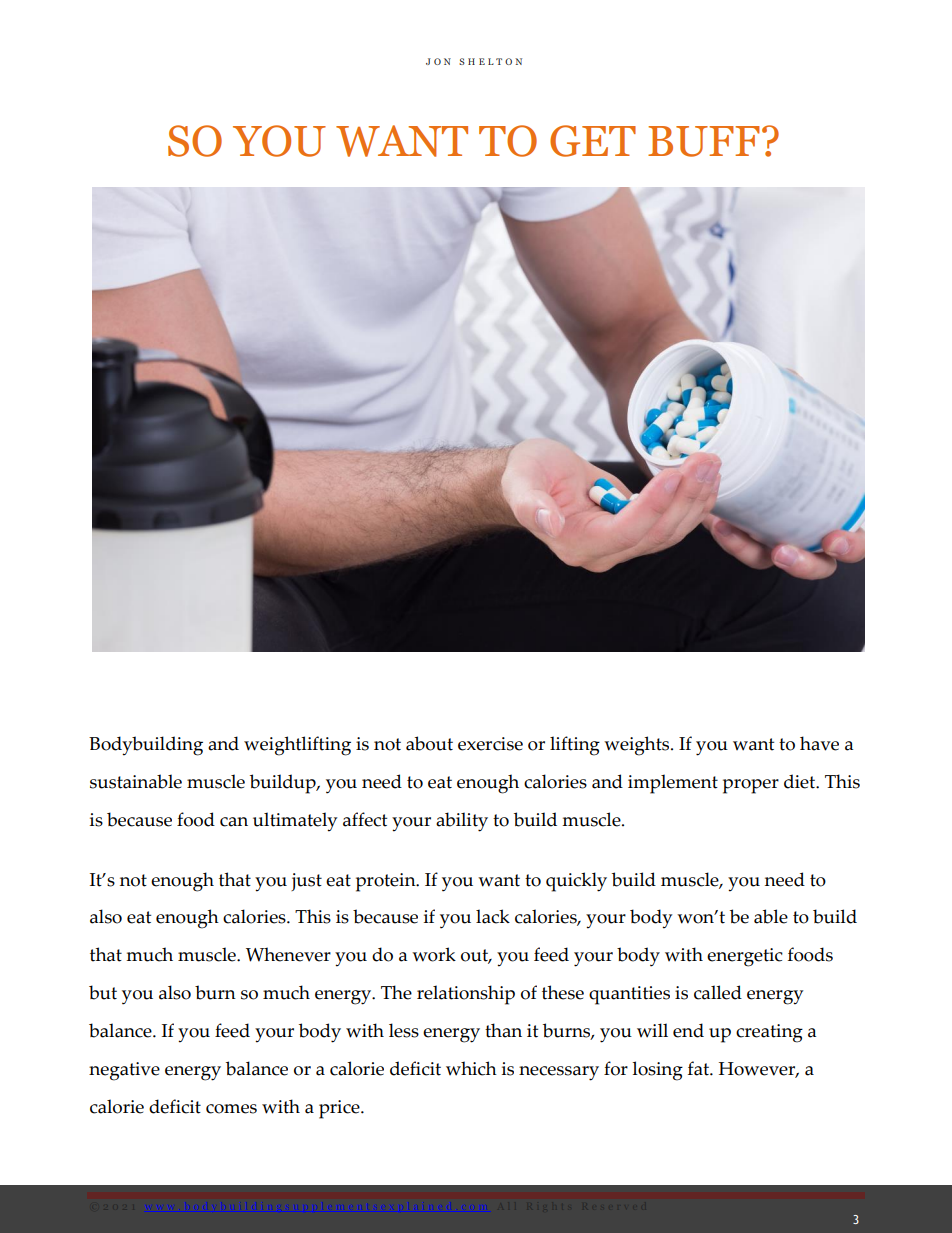 The image size is (952, 1233). What do you see at coordinates (429, 743) in the screenshot?
I see `about` at bounding box center [429, 743].
